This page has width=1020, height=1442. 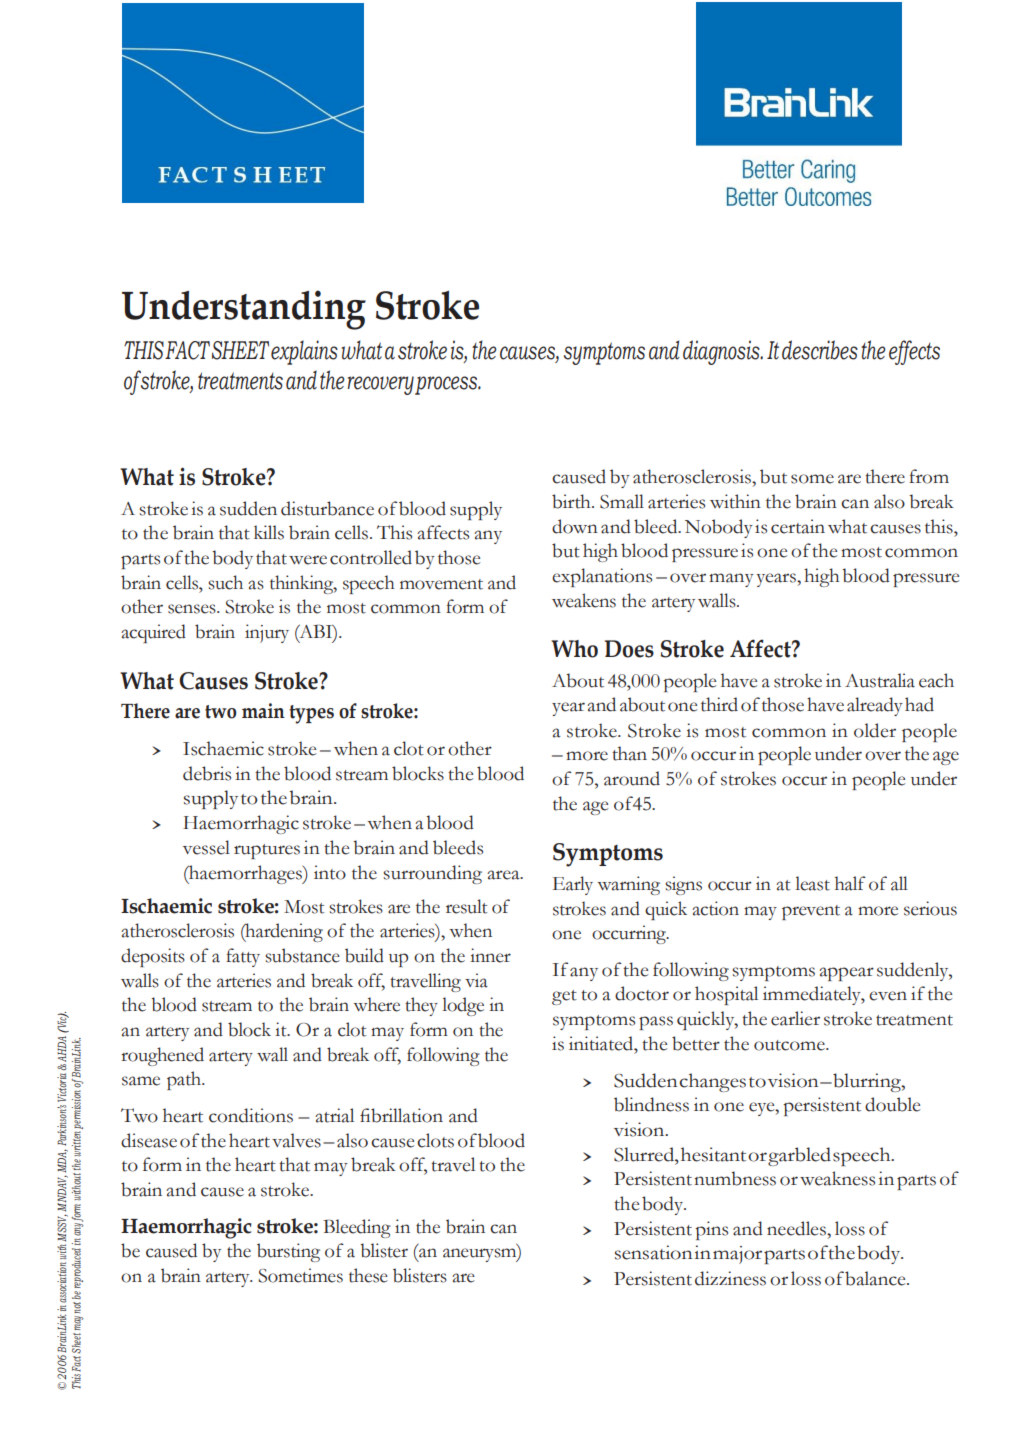 I want to click on these, so click(x=368, y=1275).
